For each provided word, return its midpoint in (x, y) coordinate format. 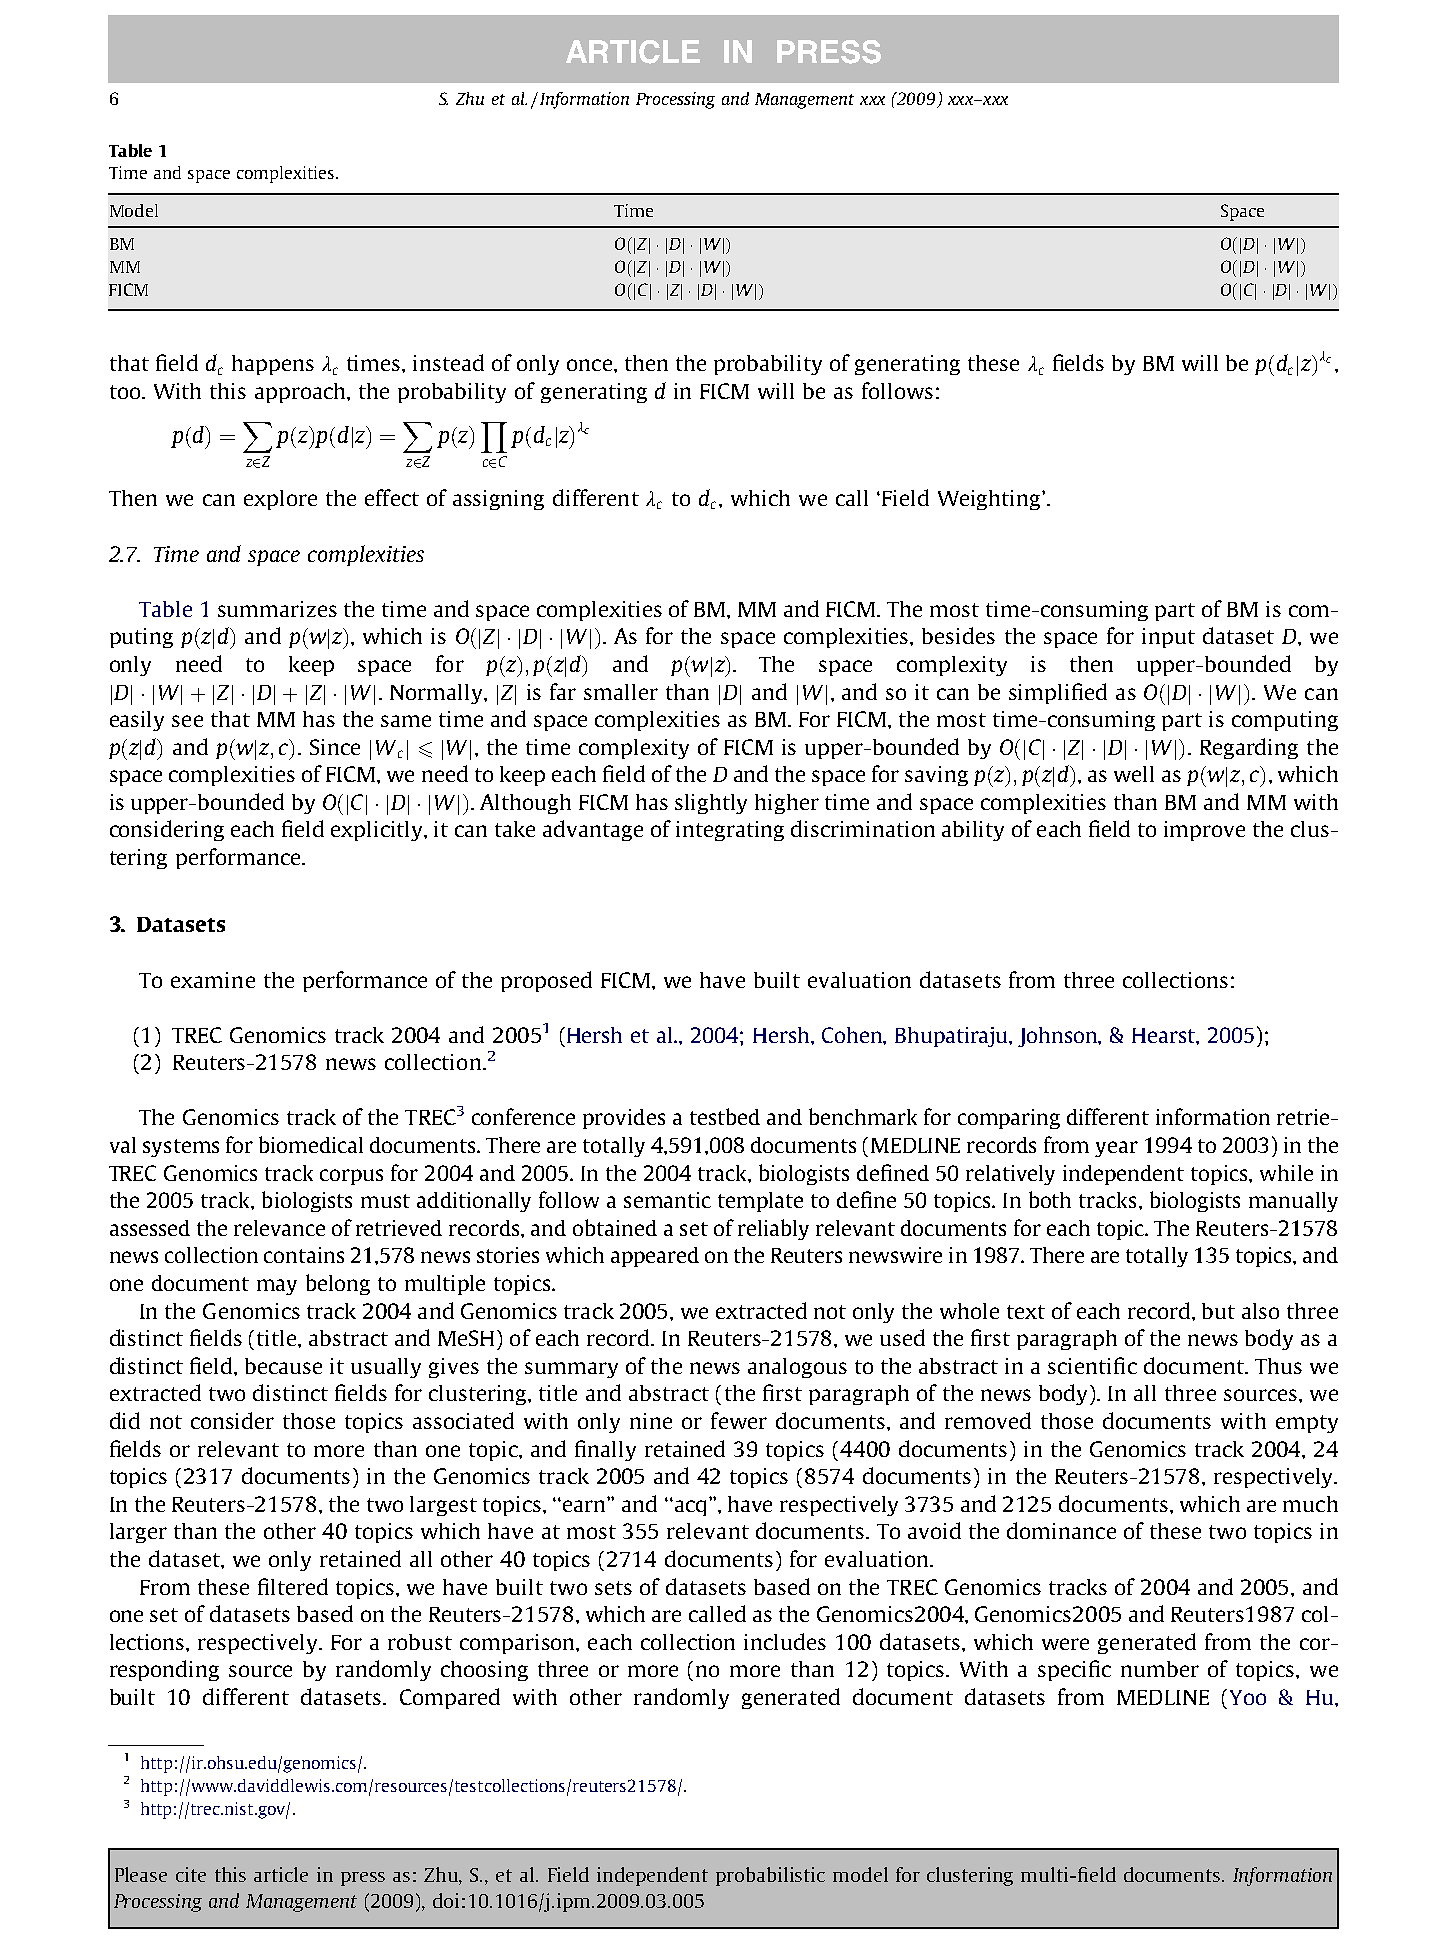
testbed (725, 1116)
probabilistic (770, 1876)
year (1116, 1149)
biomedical (311, 1144)
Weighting (990, 500)
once (591, 365)
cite (191, 1874)
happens (273, 365)
